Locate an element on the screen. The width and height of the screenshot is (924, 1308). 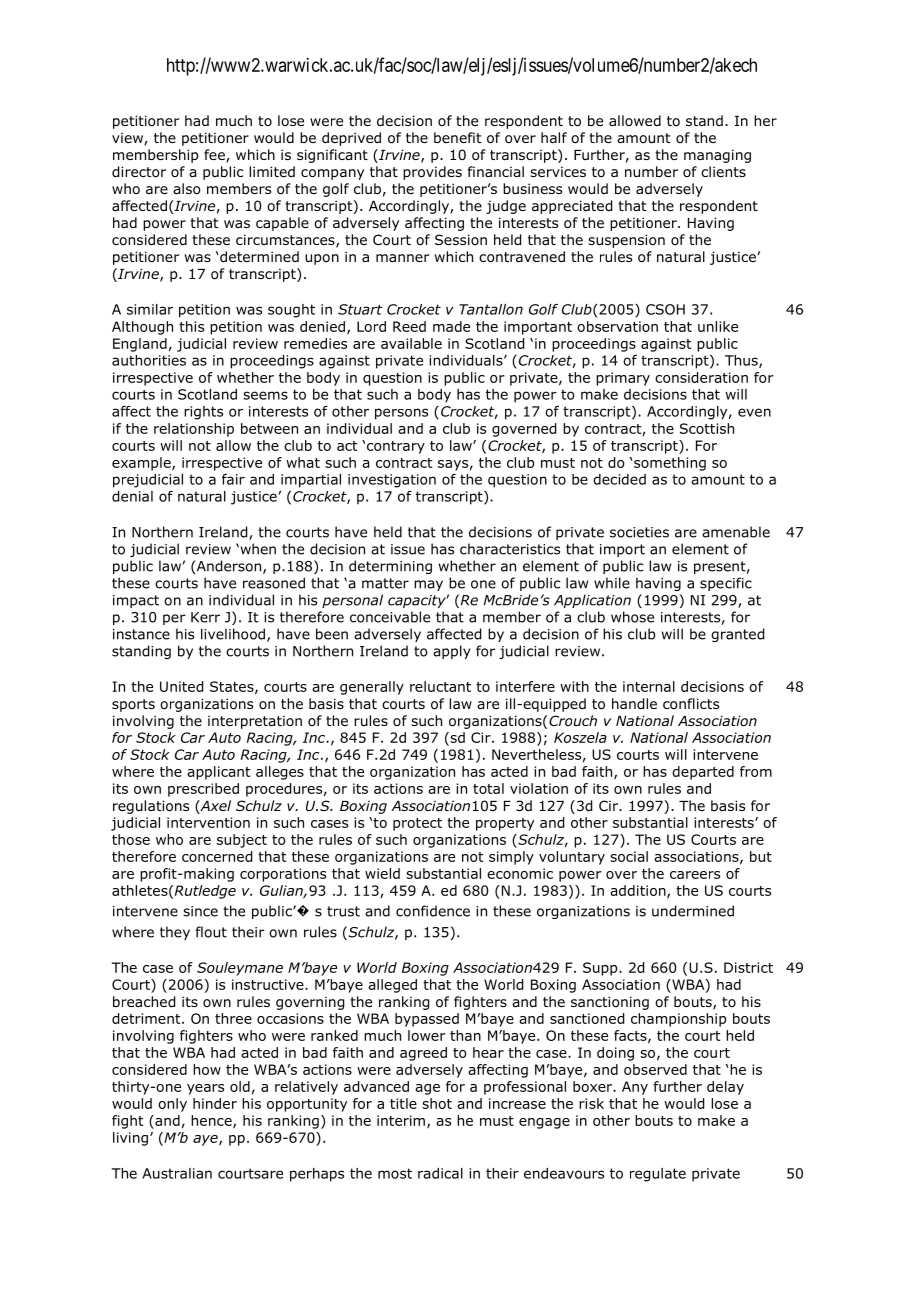
Kerr is located at coordinates (205, 617).
